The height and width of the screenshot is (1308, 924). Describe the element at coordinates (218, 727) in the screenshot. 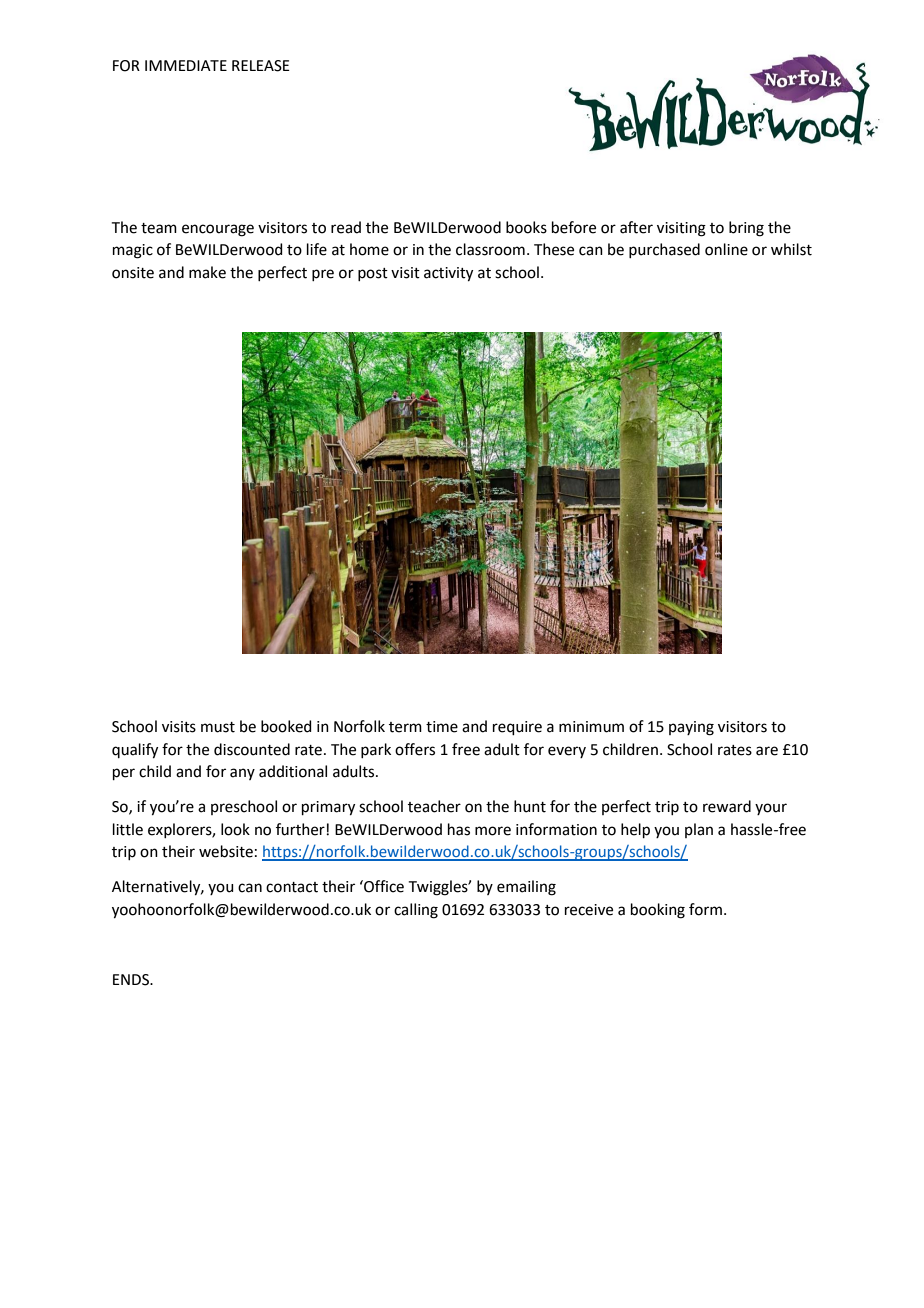

I see `must` at that location.
